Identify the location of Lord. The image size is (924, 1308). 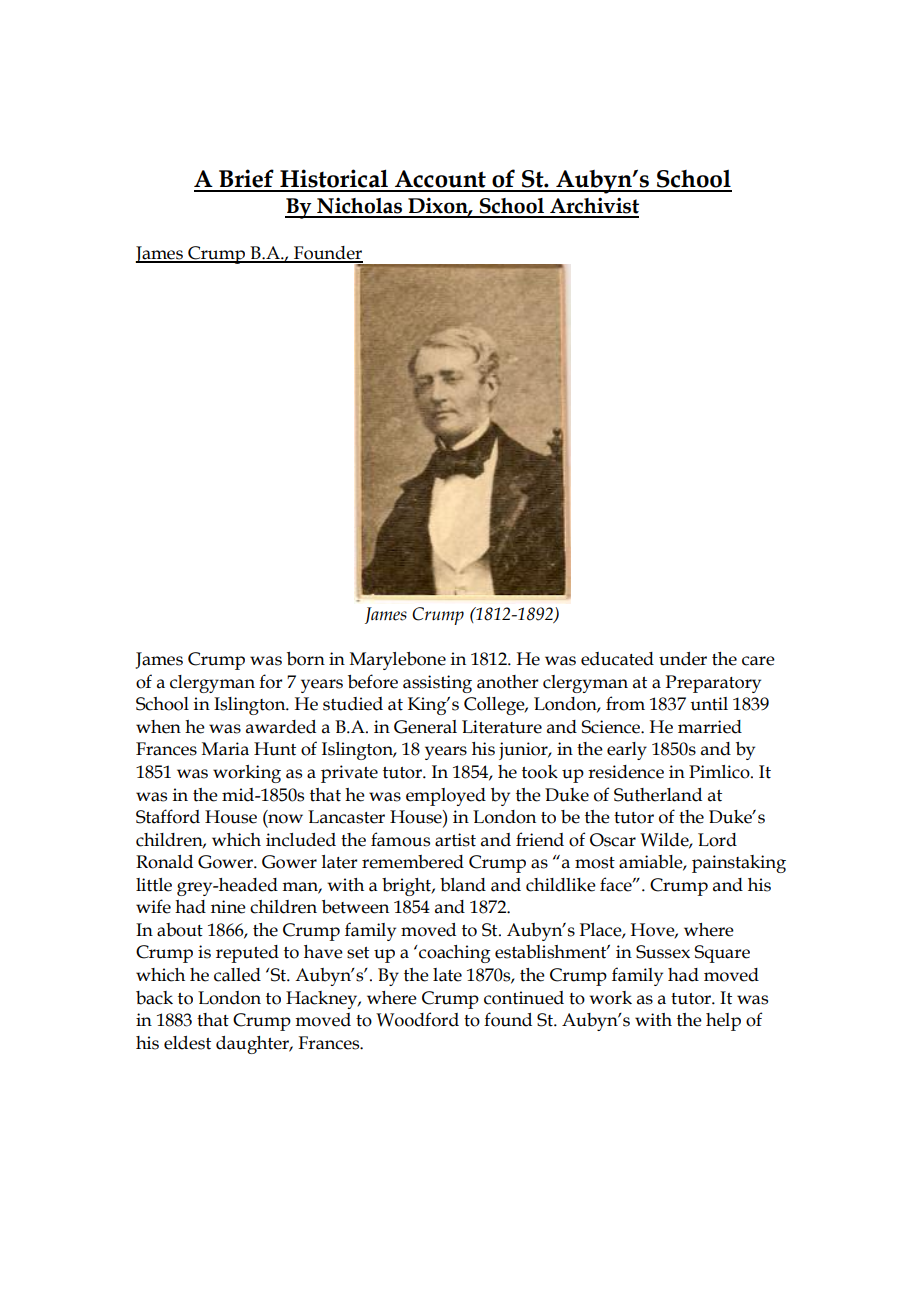
(717, 840).
